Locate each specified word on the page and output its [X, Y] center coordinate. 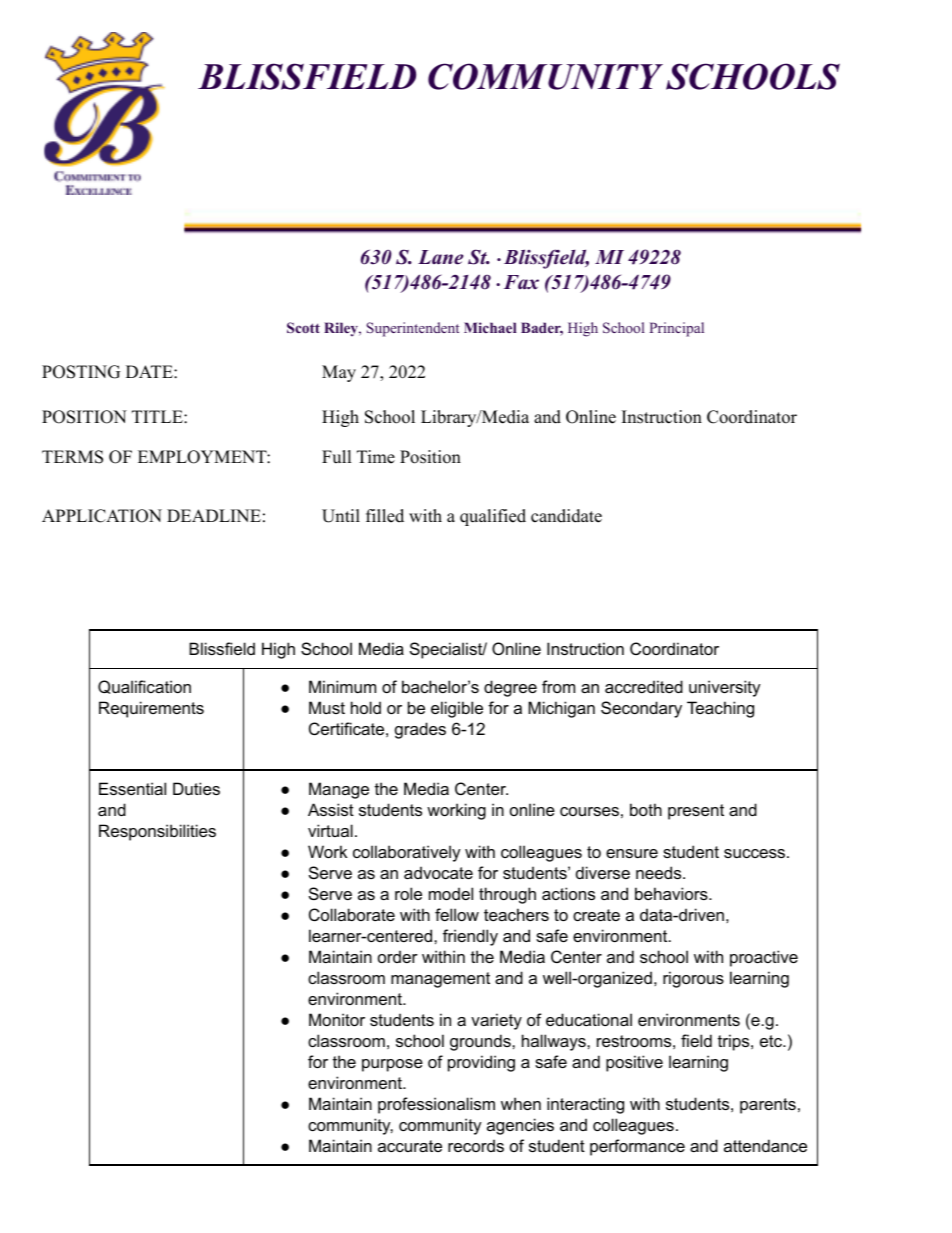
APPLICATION [102, 516]
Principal [677, 329]
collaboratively [407, 853]
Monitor [337, 1019]
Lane [440, 257]
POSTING [81, 372]
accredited [644, 686]
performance [637, 1147]
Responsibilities [157, 832]
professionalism [436, 1105]
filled [385, 516]
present [696, 812]
